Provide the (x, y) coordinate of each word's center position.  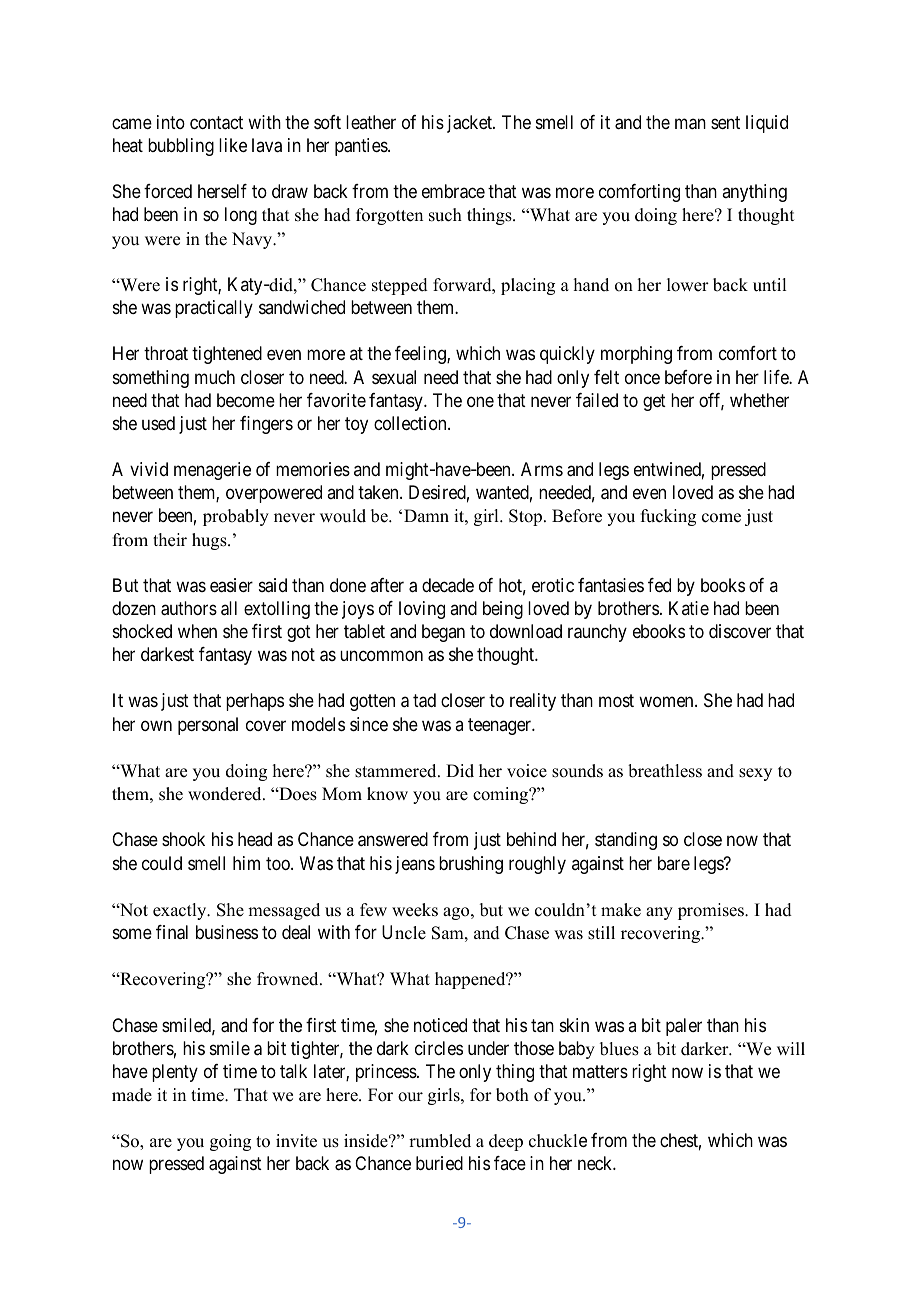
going (230, 1142)
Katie (689, 608)
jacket (470, 124)
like (233, 145)
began (443, 633)
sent (725, 122)
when (197, 631)
